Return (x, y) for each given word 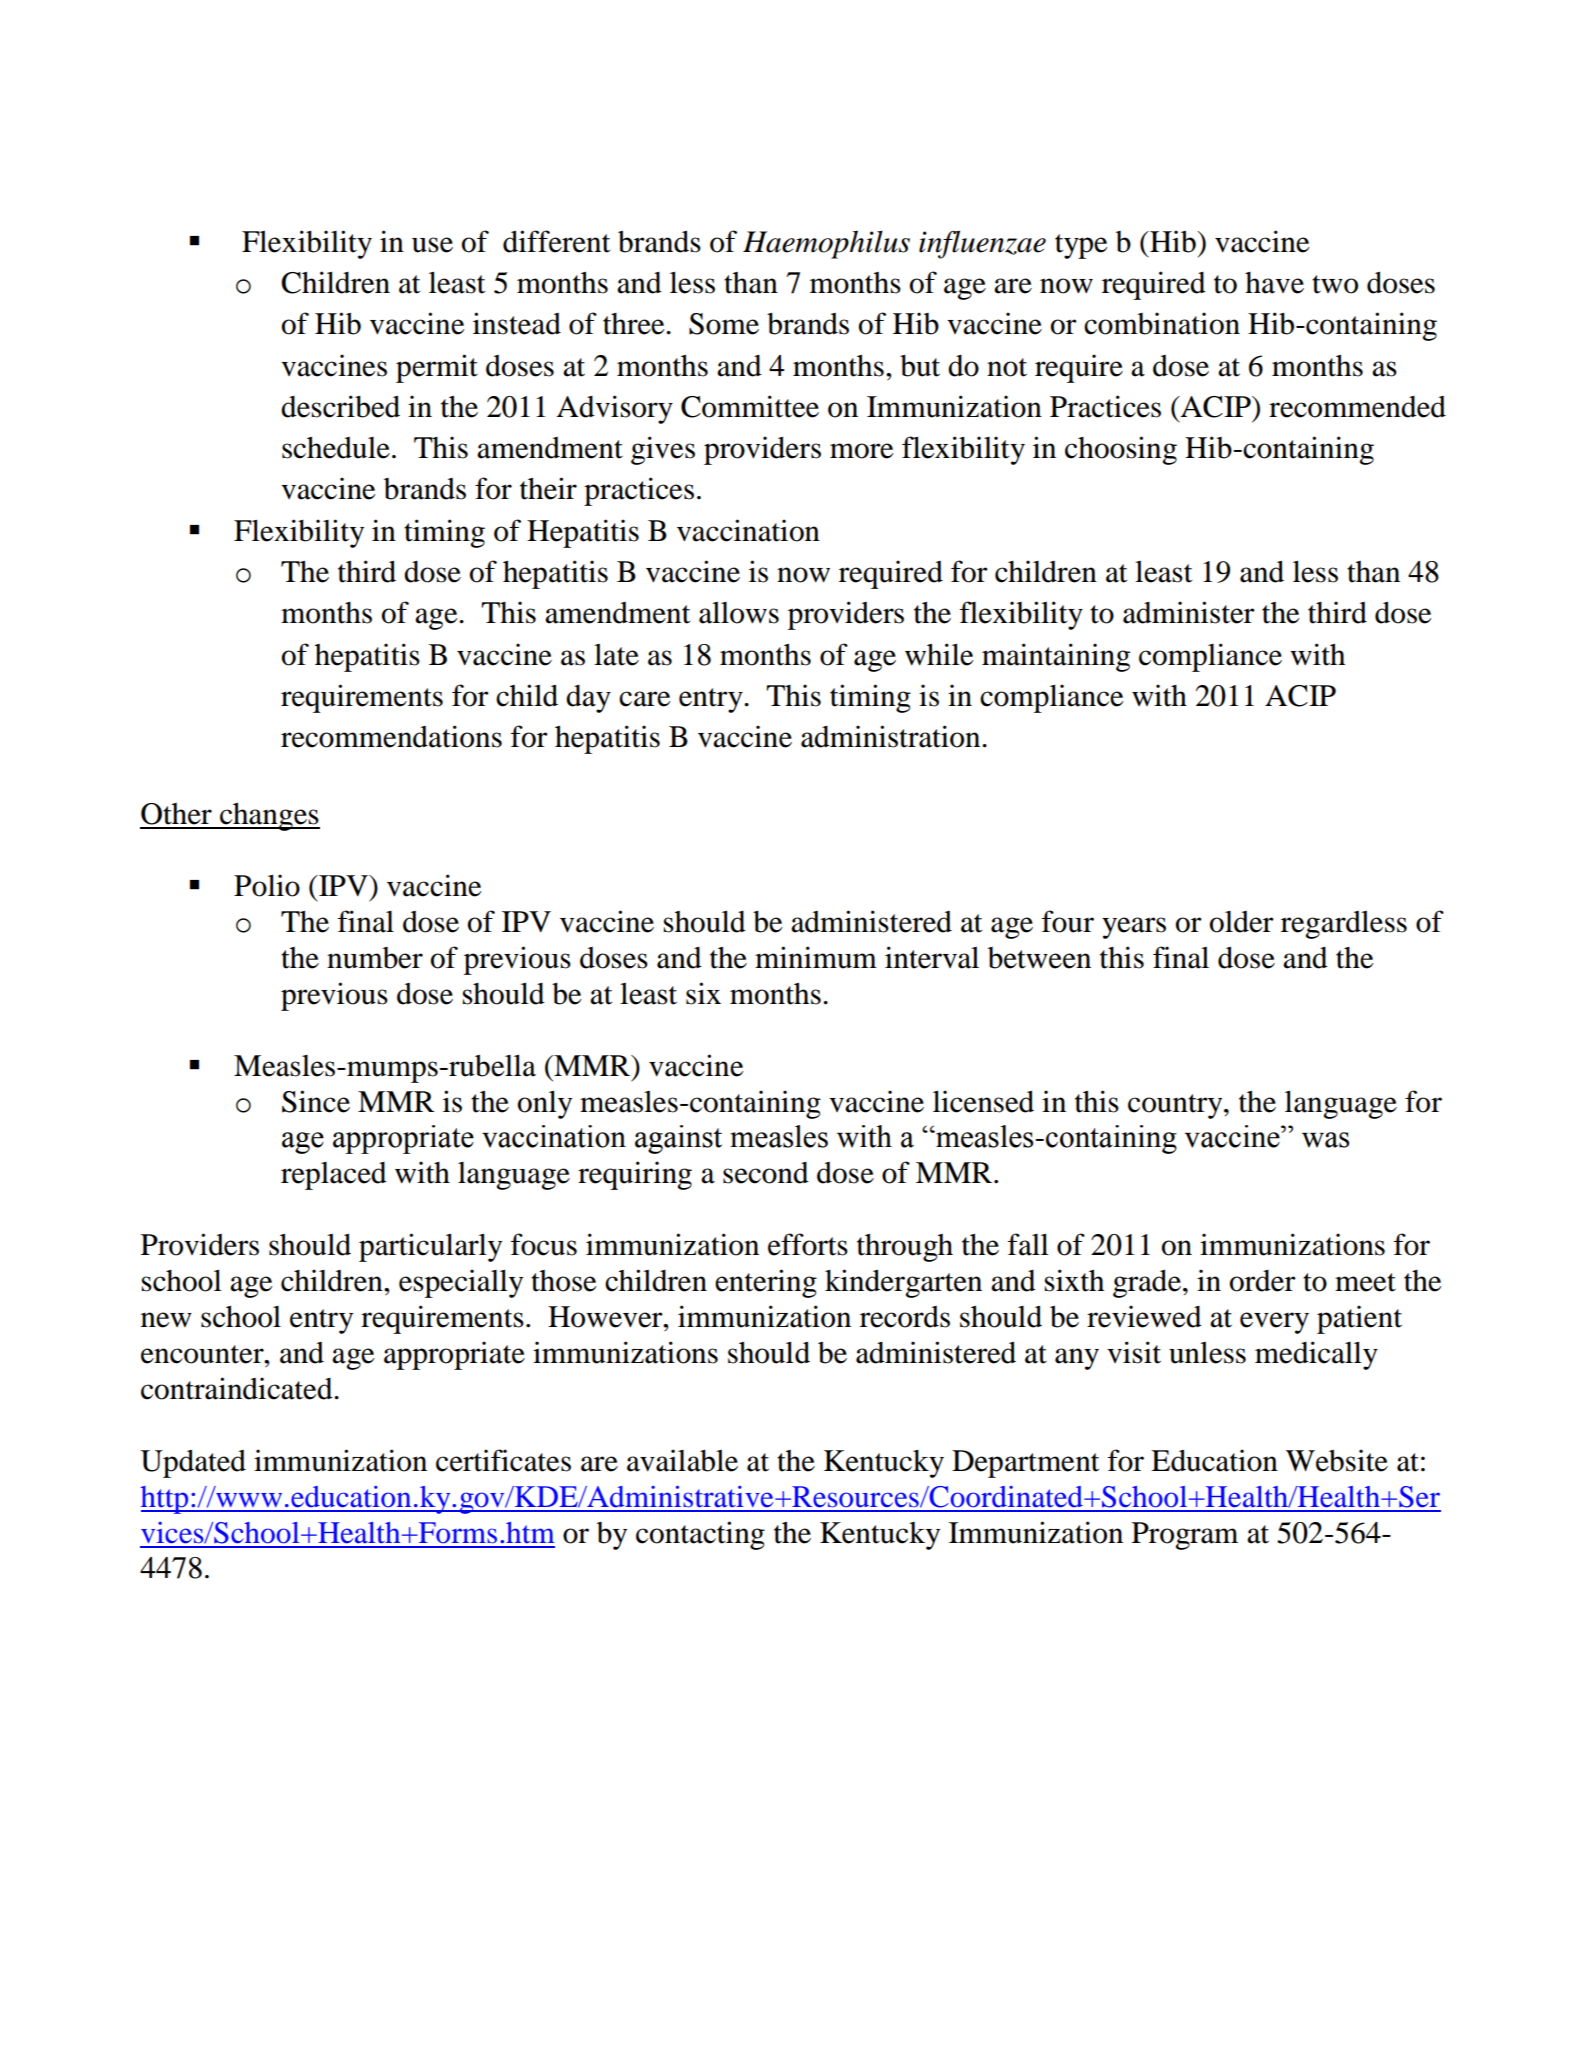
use (432, 245)
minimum (816, 957)
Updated (193, 1463)
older (1242, 922)
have (1274, 283)
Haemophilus (826, 244)
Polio (267, 885)
